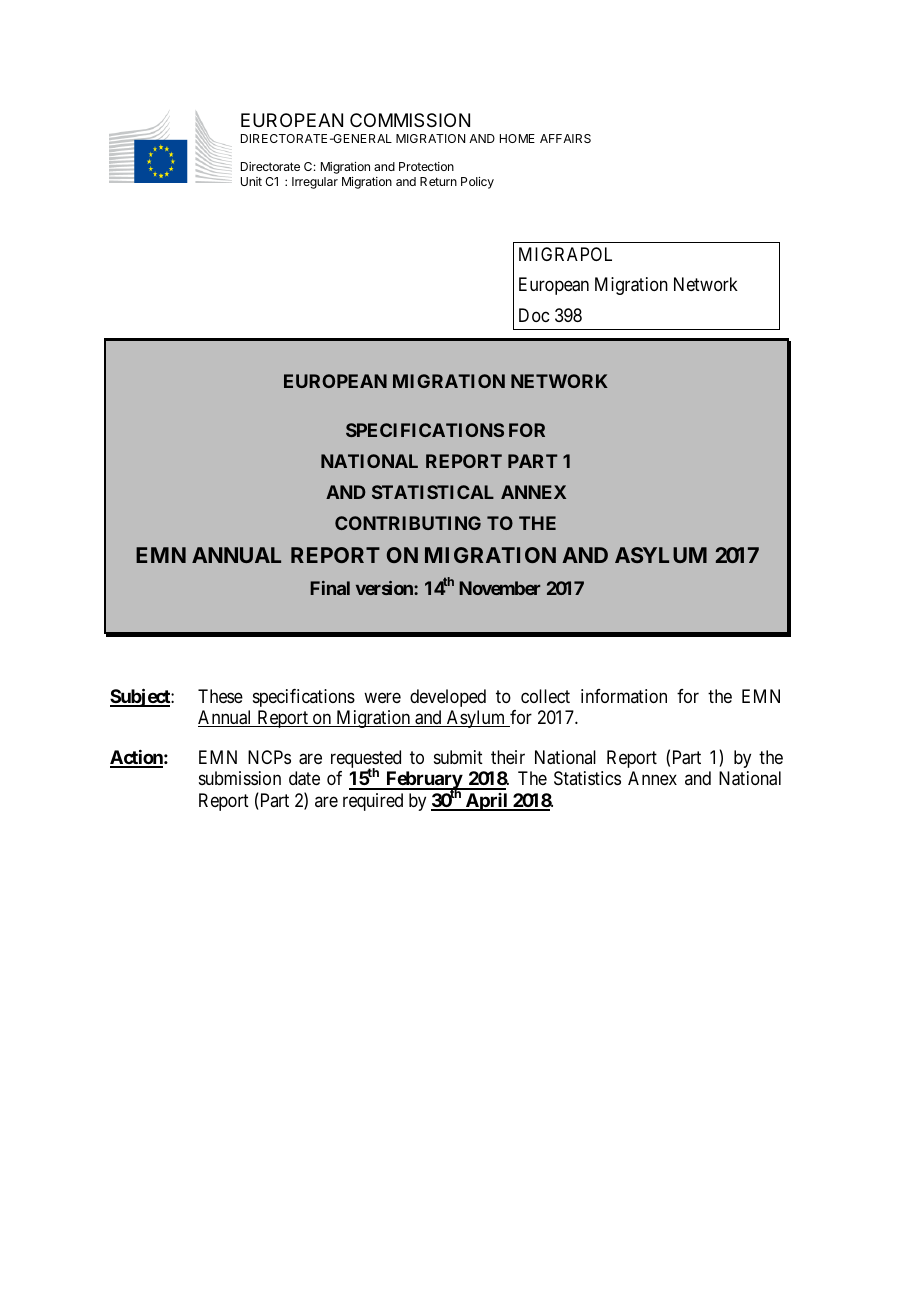 This document has height=1308, width=924. I want to click on Doc, so click(534, 315).
